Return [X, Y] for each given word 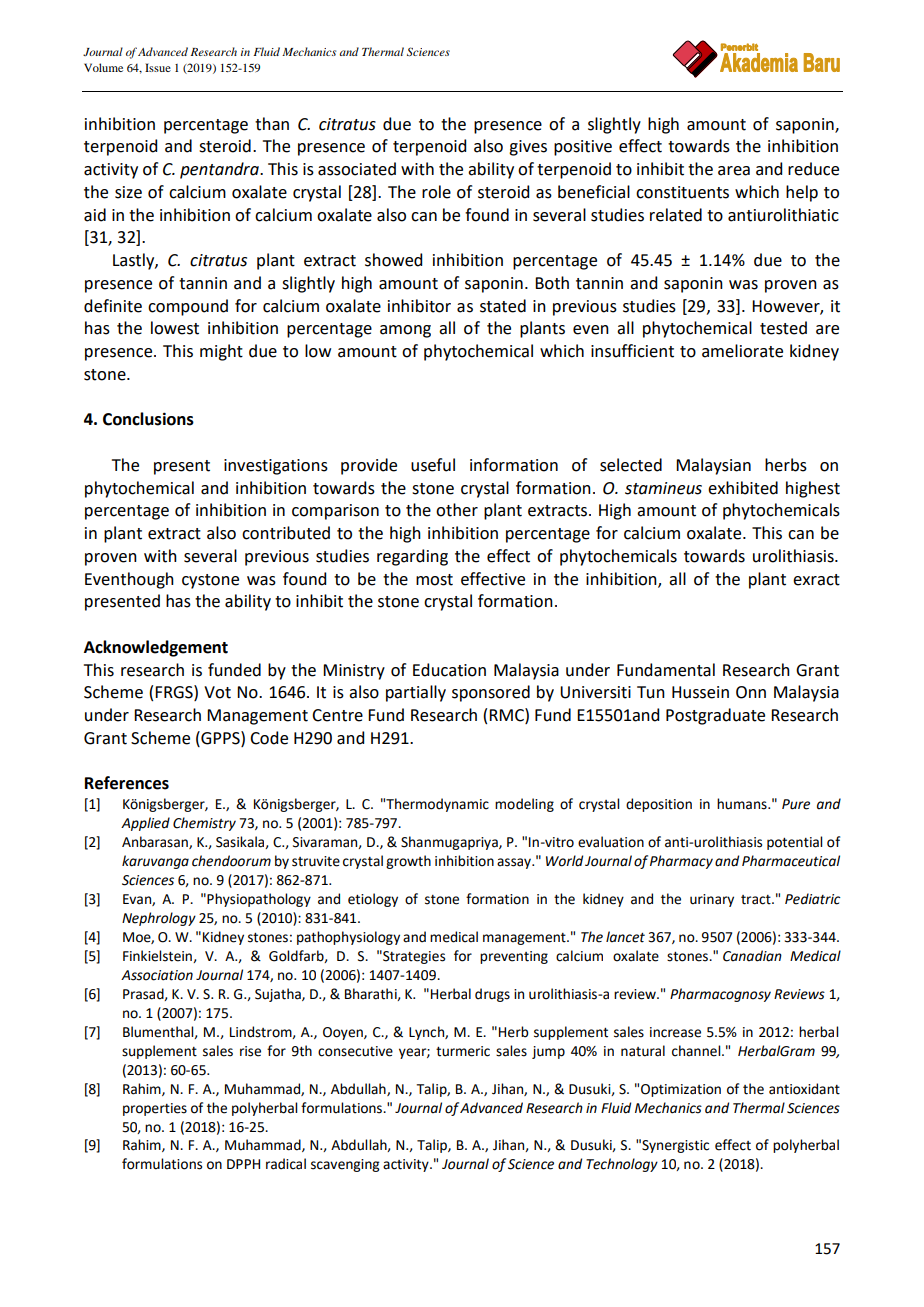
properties [155, 1109]
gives [528, 148]
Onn [751, 692]
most [434, 580]
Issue [158, 67]
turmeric [463, 1051]
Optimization [681, 1090]
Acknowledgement [156, 648]
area [734, 171]
